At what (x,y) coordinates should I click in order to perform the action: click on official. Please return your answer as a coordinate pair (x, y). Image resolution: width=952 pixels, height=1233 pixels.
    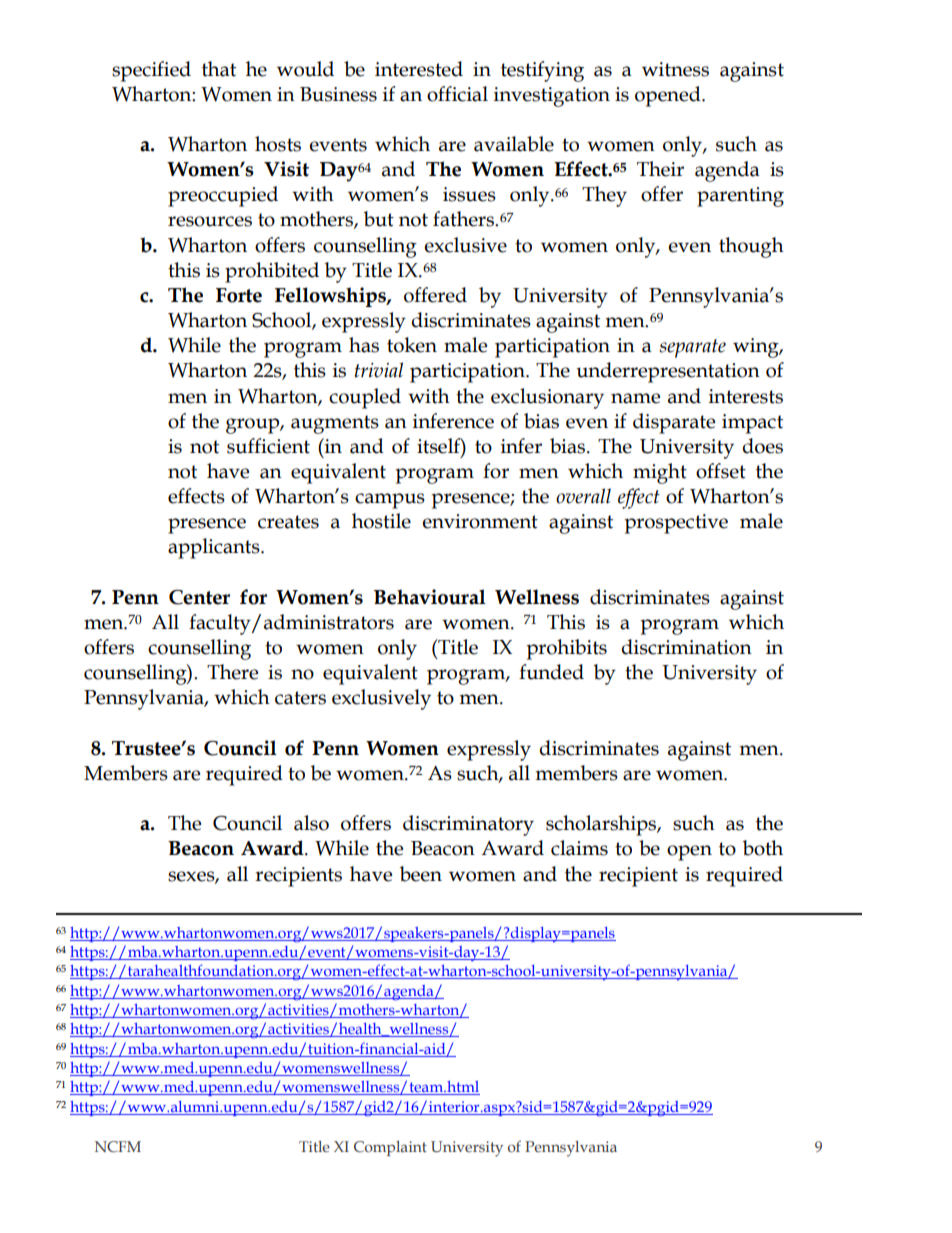
    Looking at the image, I should click on (457, 94).
